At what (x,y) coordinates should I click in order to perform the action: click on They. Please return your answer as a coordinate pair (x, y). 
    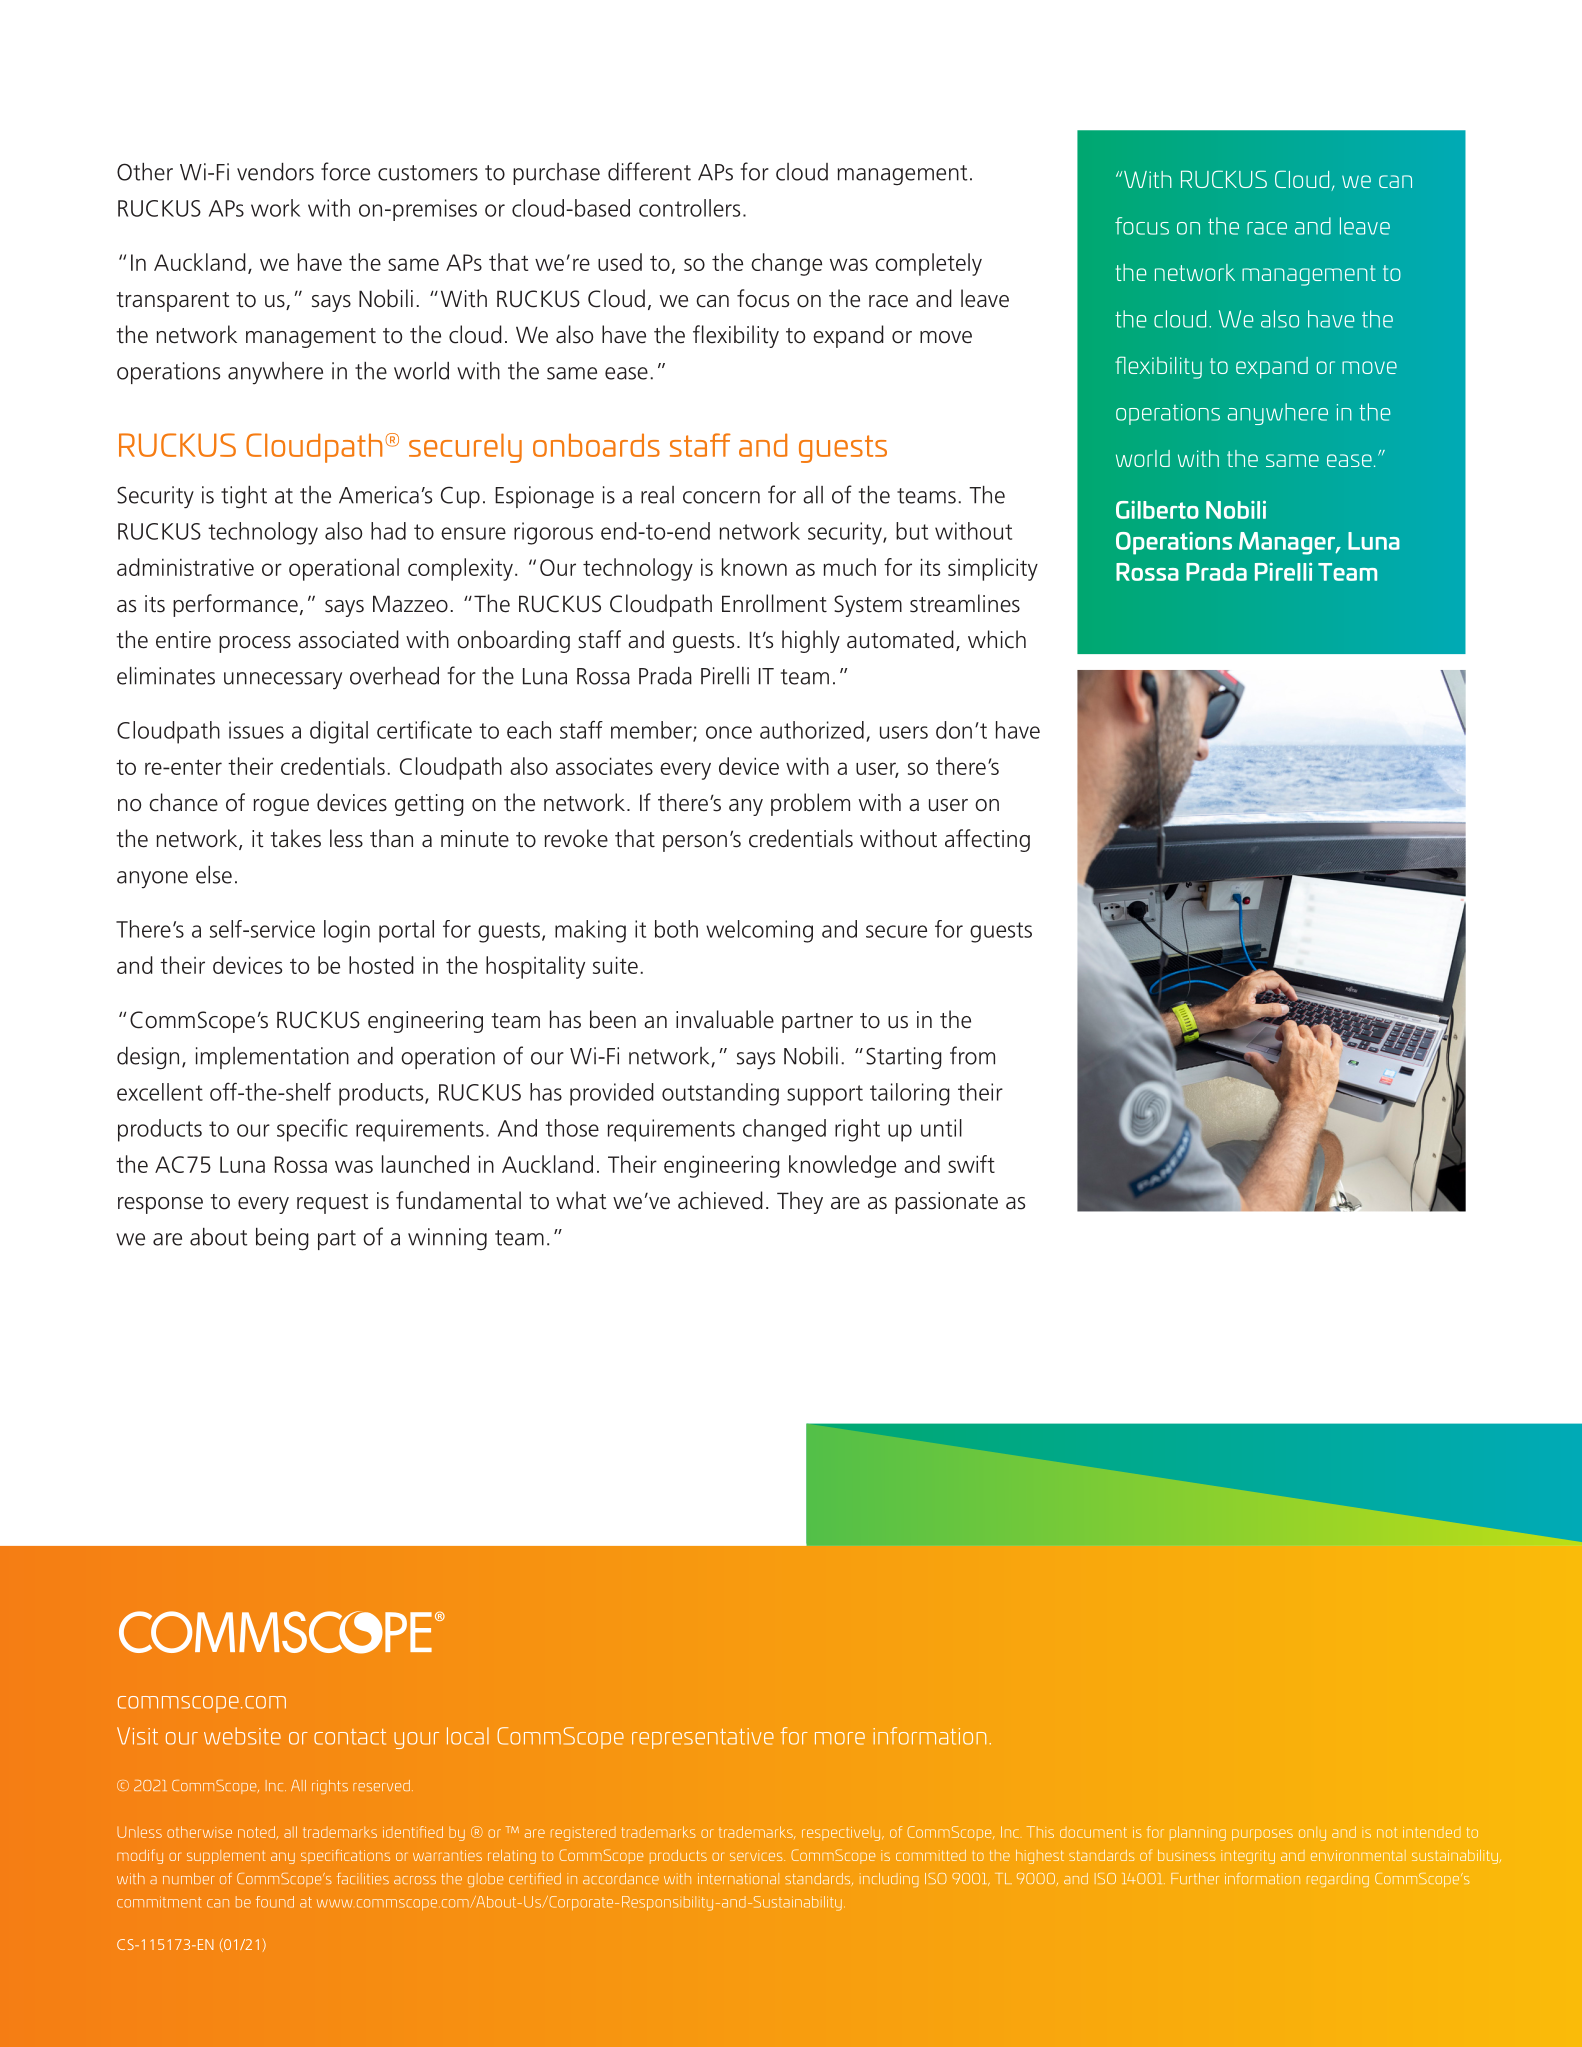
    Looking at the image, I should click on (800, 1202).
